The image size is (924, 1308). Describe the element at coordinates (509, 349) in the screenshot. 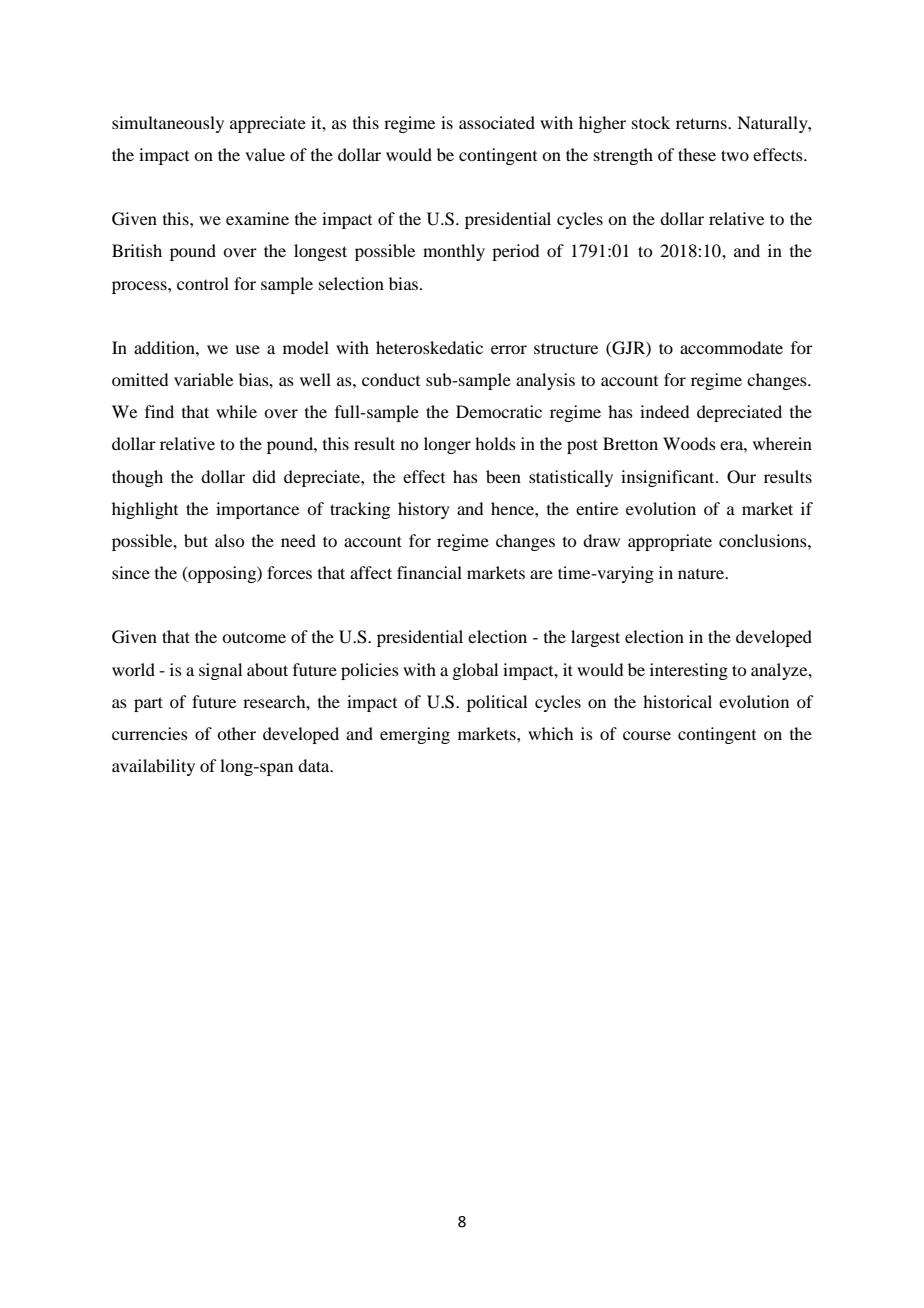

I see `error` at that location.
